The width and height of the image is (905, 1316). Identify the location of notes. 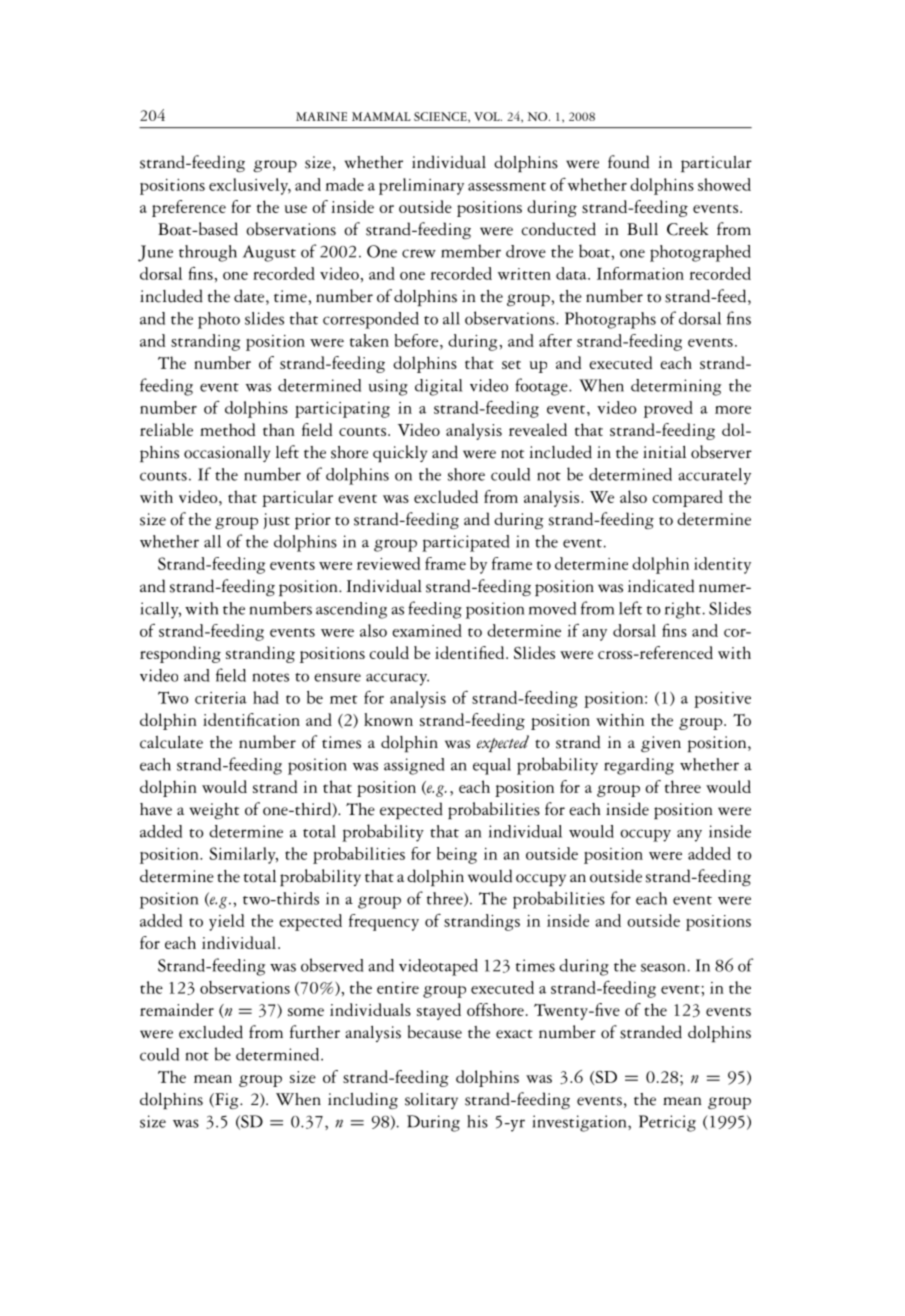
(271, 677).
